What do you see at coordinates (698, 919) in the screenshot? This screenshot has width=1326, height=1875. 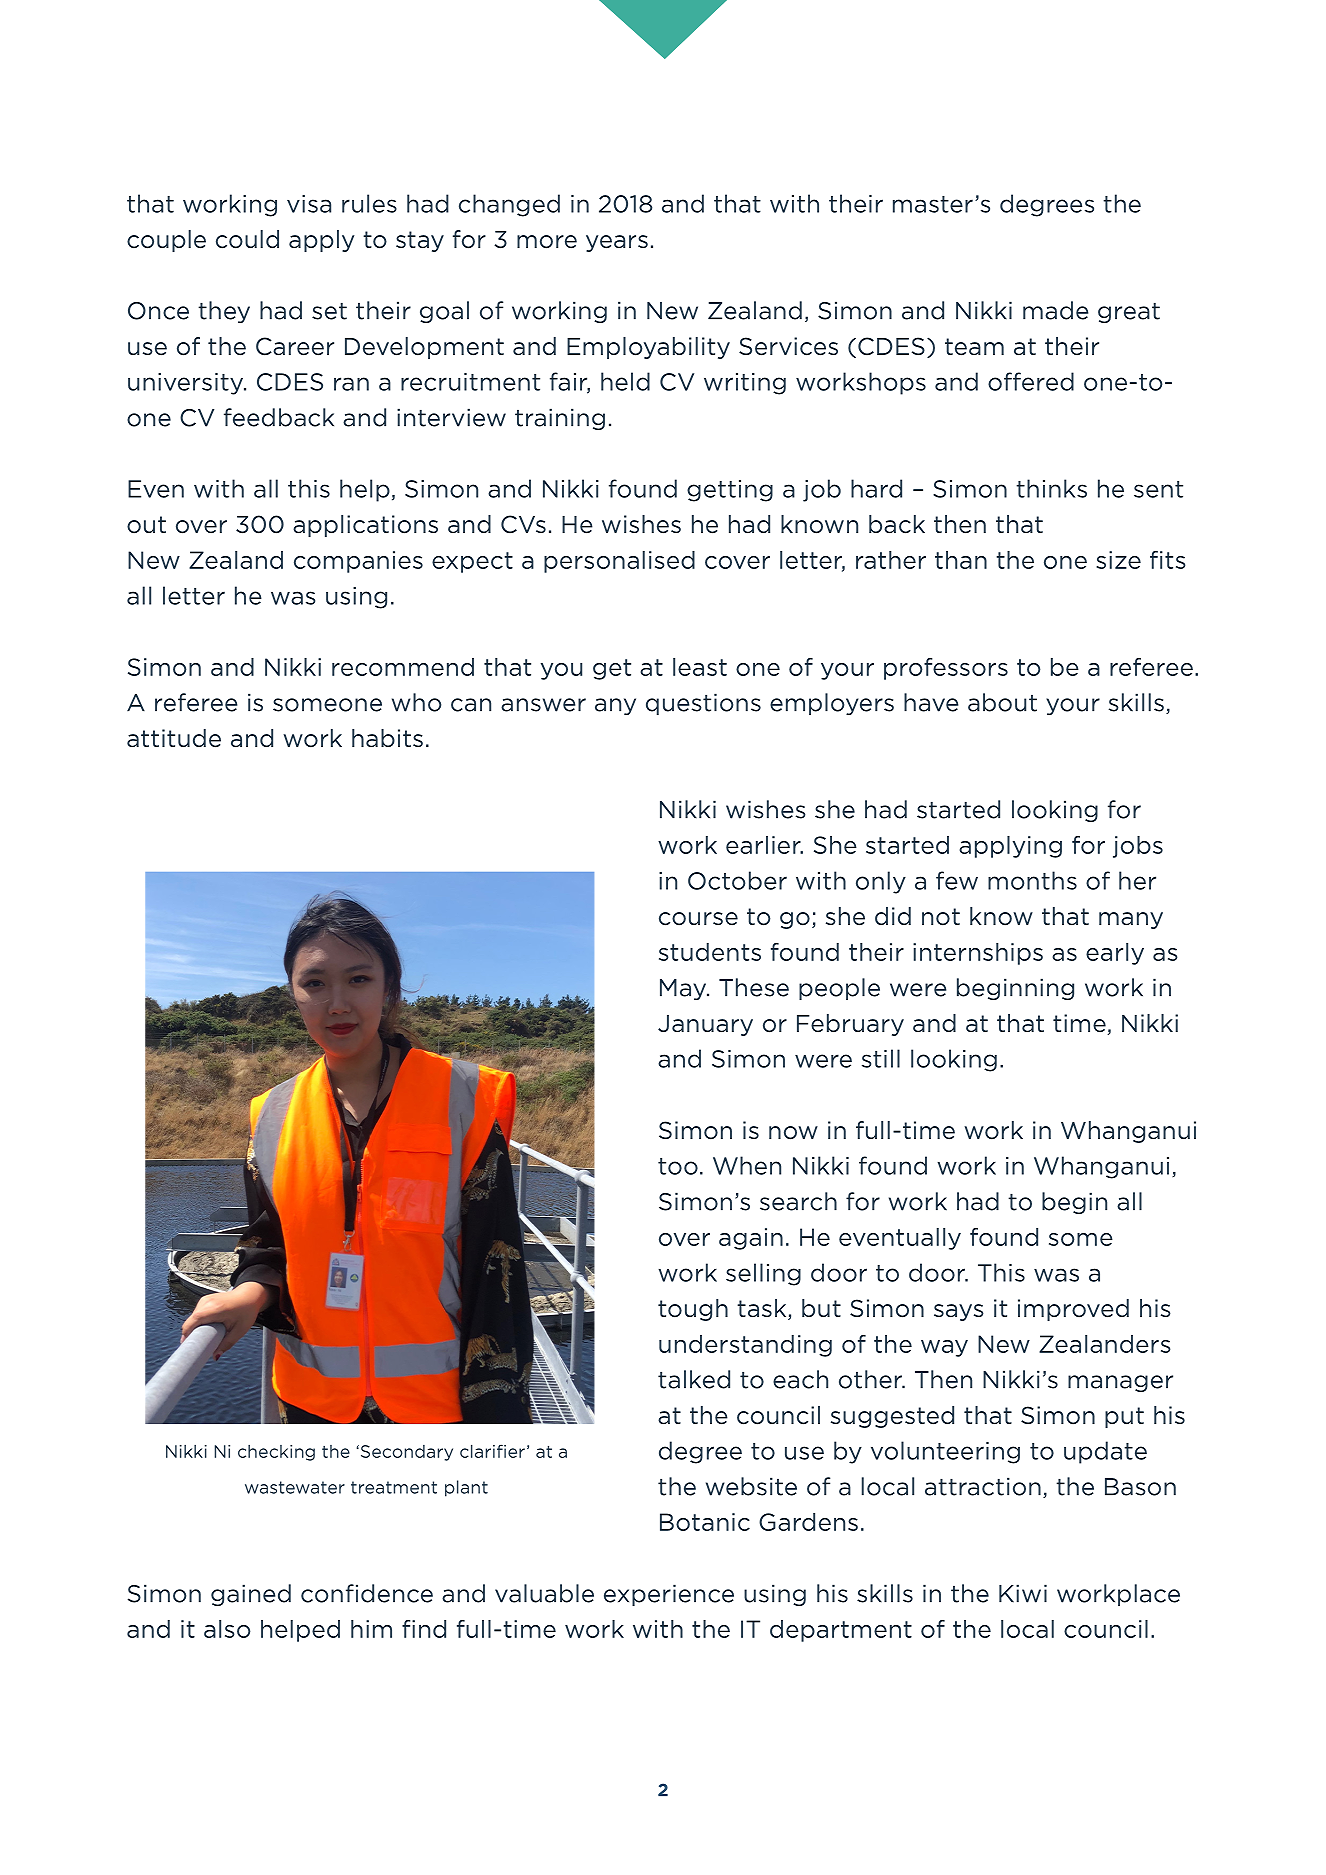 I see `course` at bounding box center [698, 919].
